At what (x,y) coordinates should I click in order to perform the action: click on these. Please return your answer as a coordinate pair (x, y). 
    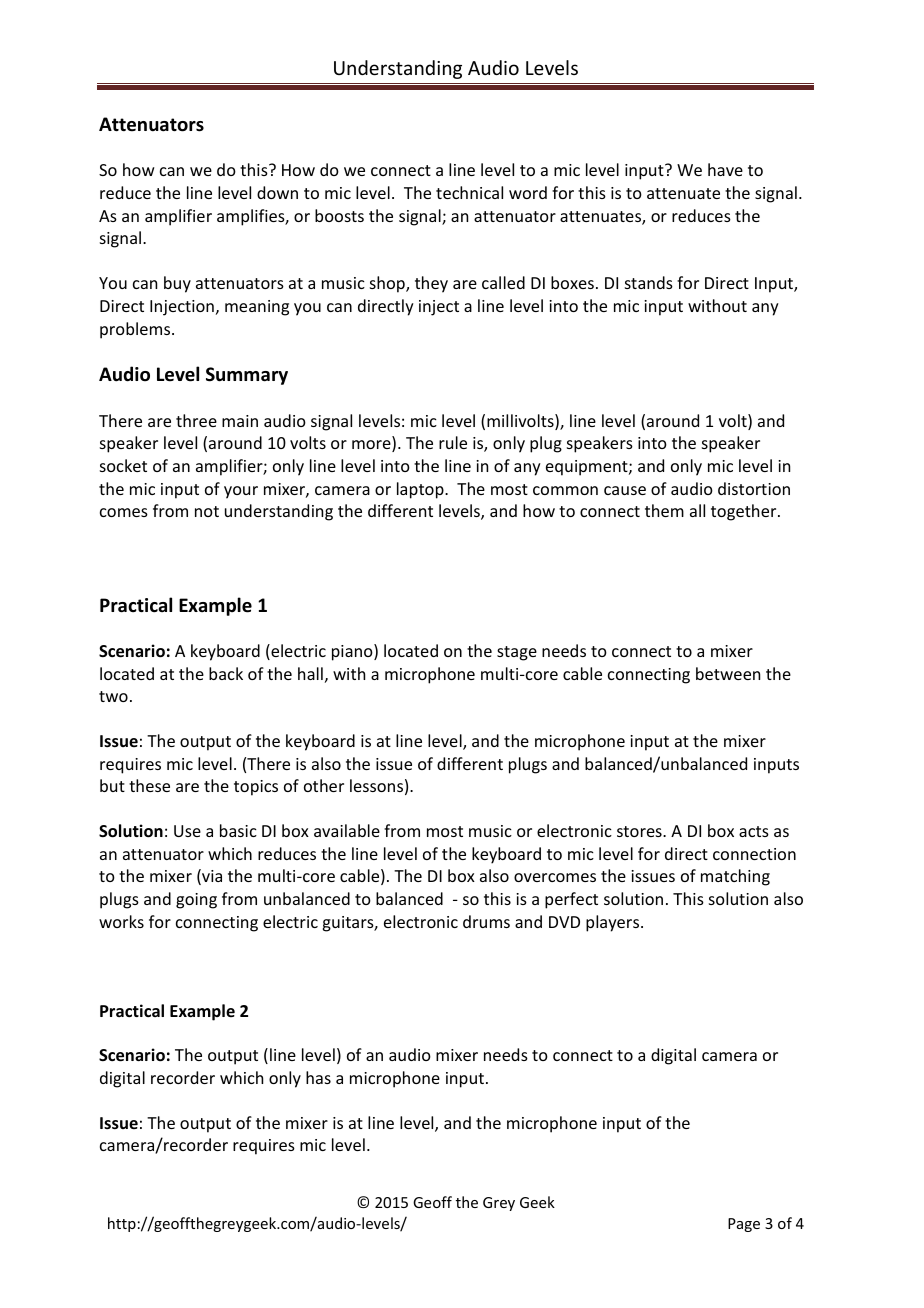
    Looking at the image, I should click on (149, 785).
